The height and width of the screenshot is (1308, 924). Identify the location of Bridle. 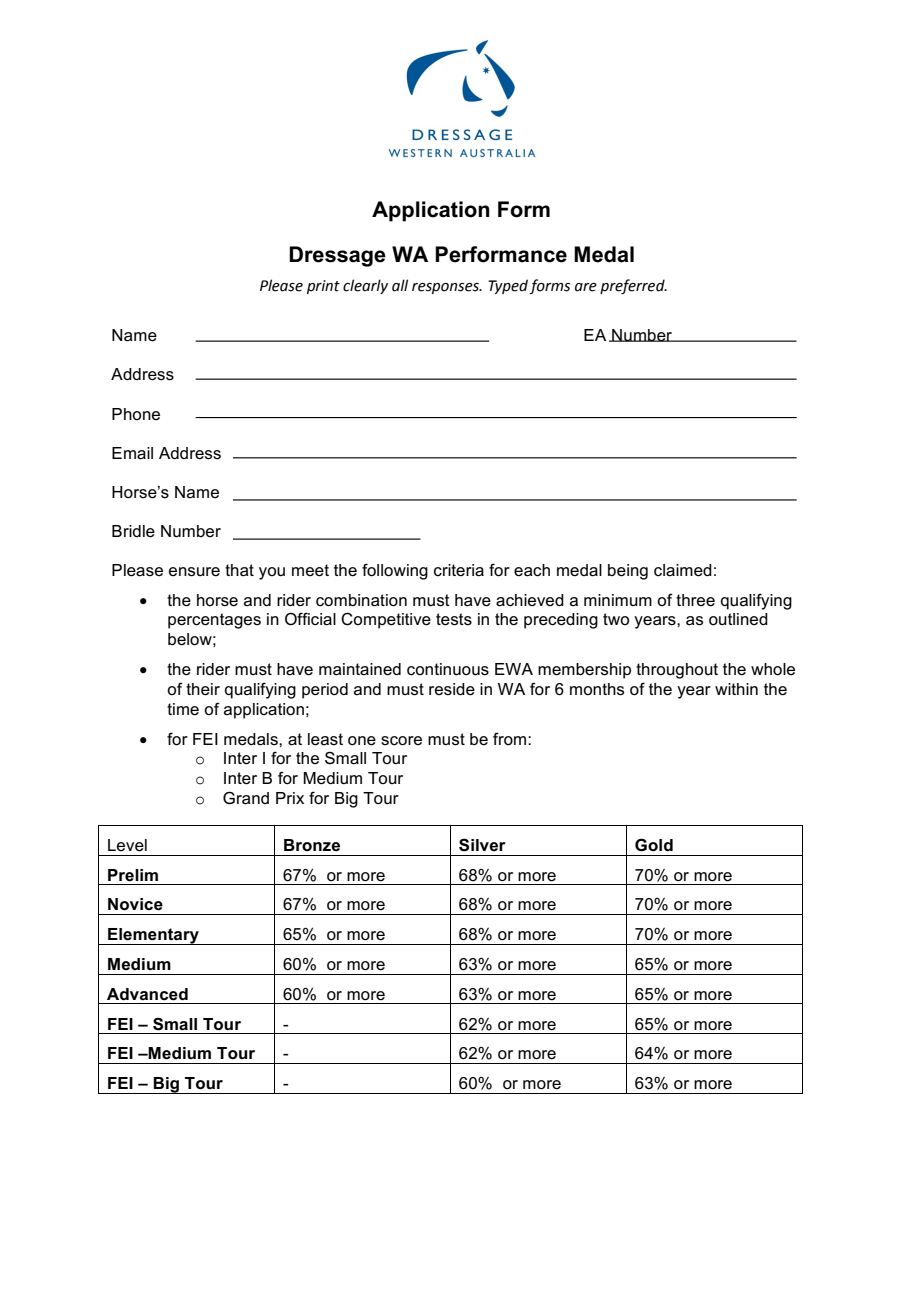
(133, 531).
